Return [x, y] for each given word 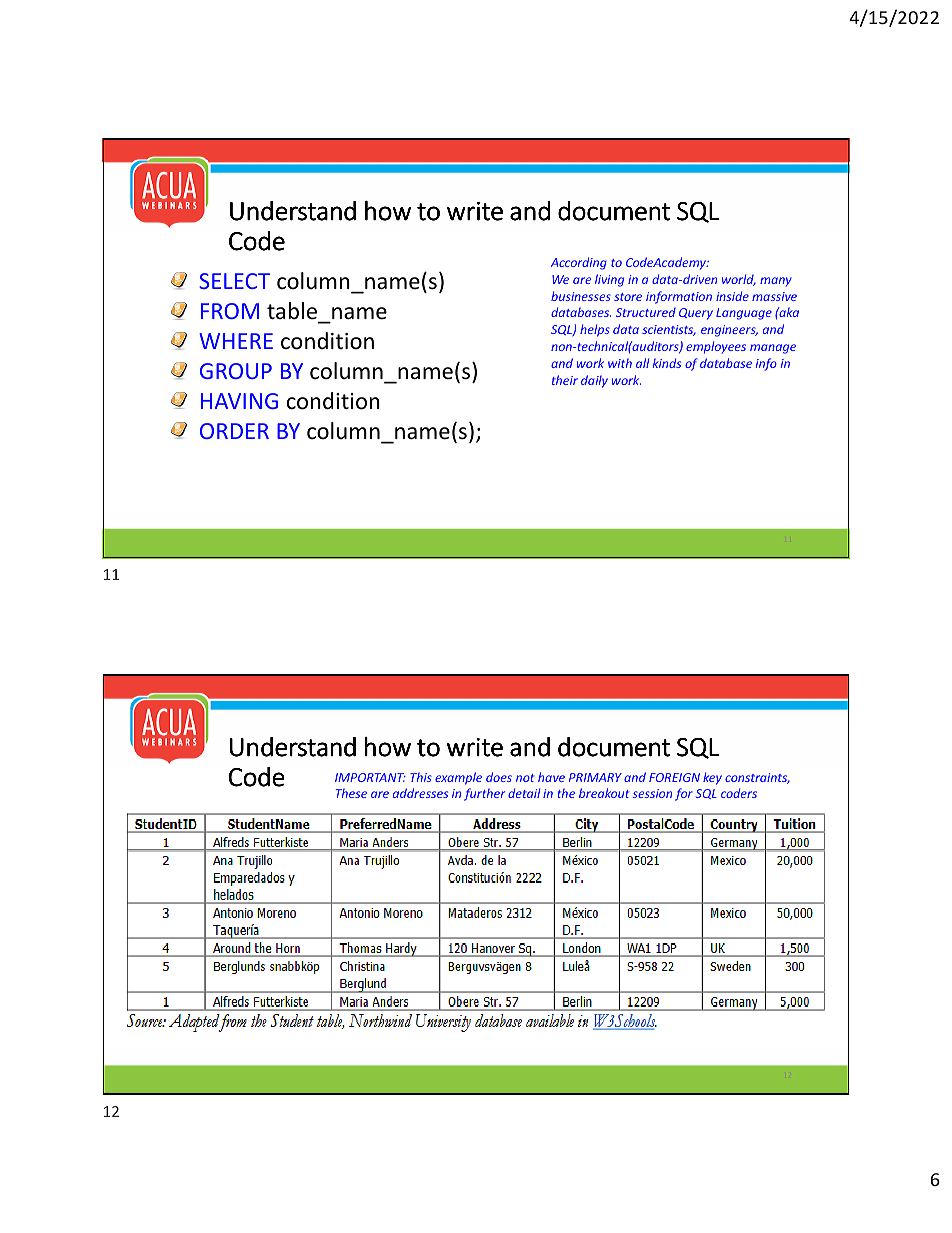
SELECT [234, 281]
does [499, 777]
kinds [667, 363]
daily [594, 381]
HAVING [239, 401]
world [739, 280]
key [712, 778]
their [565, 380]
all [642, 363]
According [579, 263]
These [351, 793]
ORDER [234, 431]
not [525, 778]
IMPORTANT [370, 777]
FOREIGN [674, 777]
